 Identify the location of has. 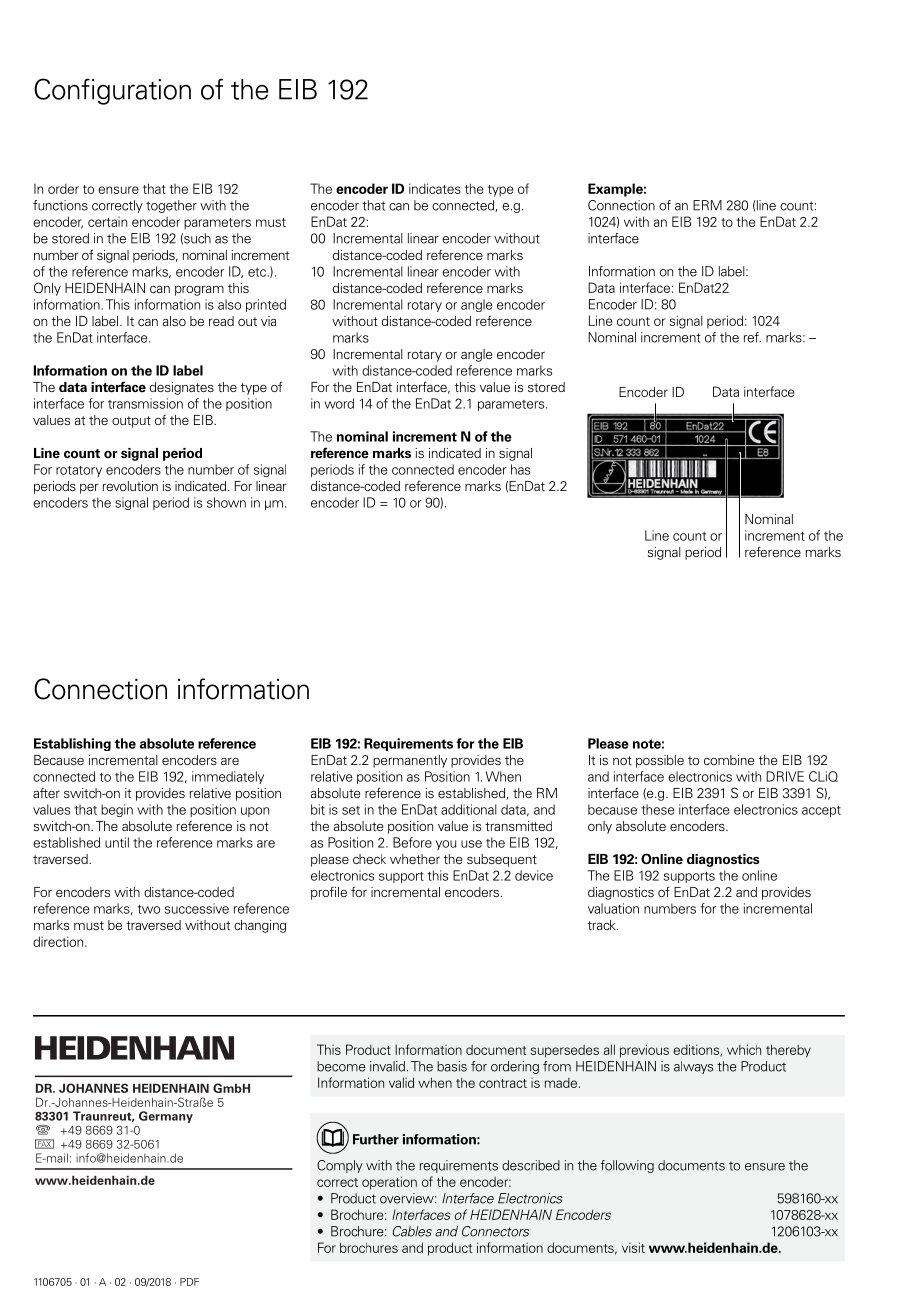
(520, 469).
